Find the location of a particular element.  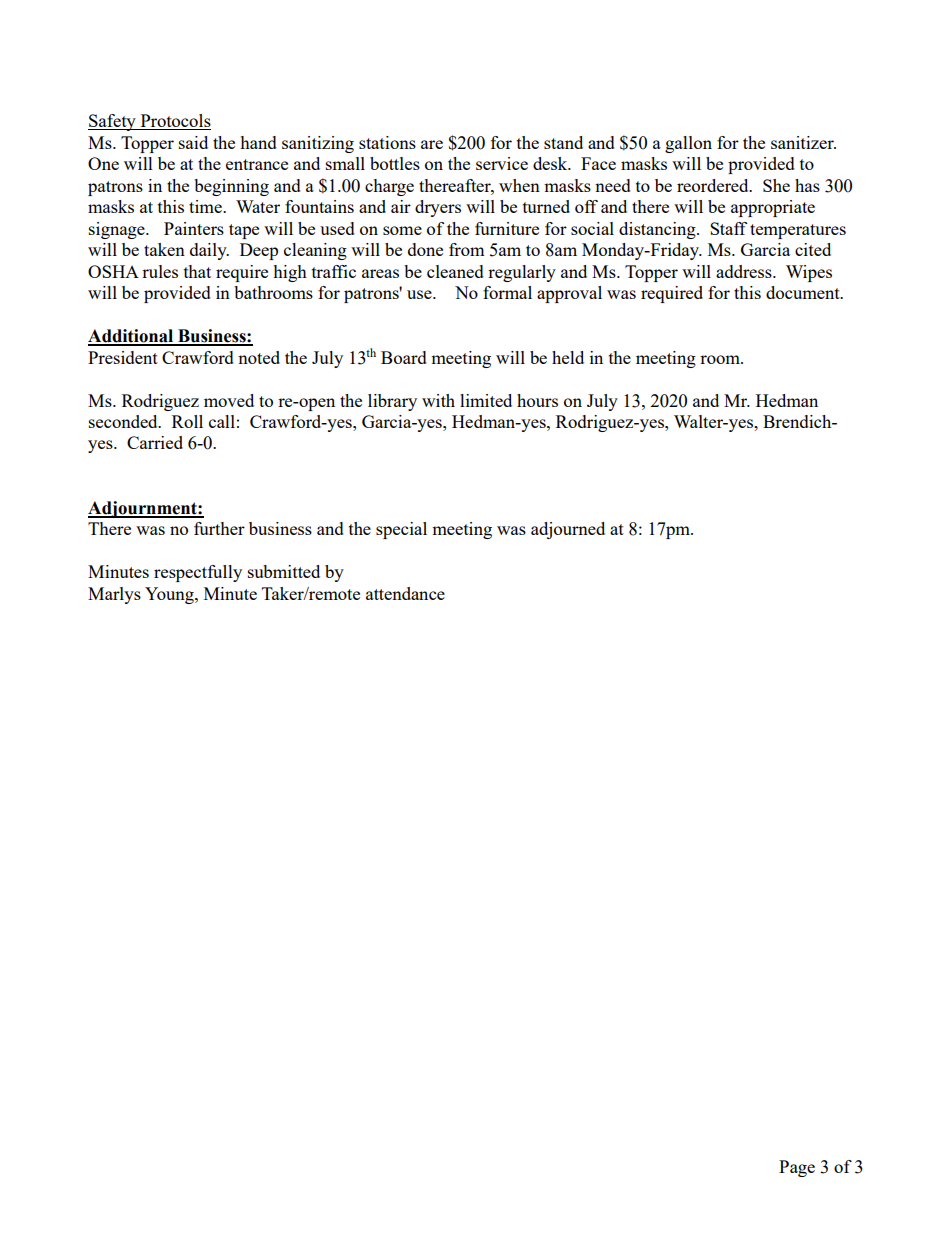

attendance is located at coordinates (405, 593).
